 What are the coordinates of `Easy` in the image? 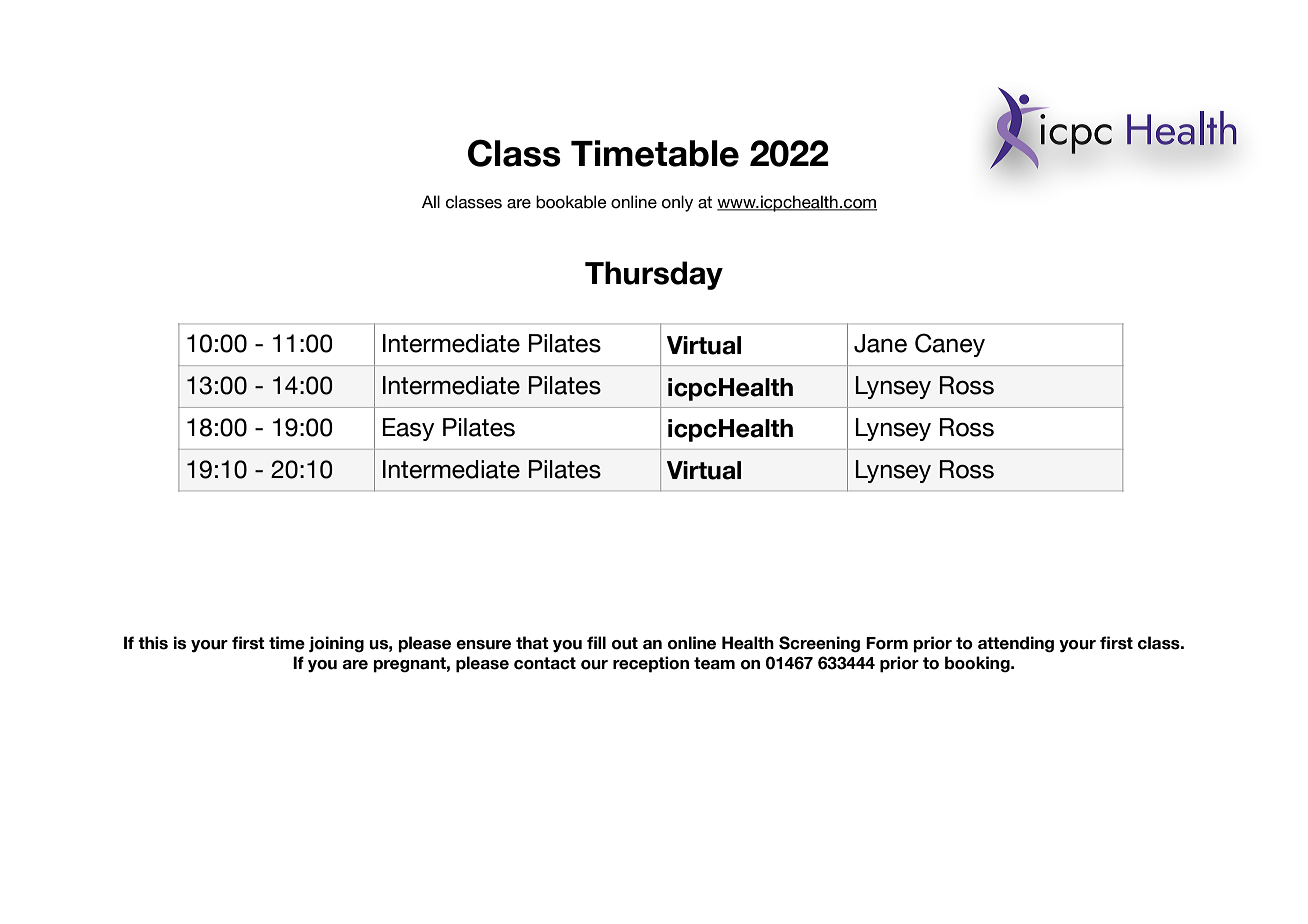 It's located at (408, 429).
